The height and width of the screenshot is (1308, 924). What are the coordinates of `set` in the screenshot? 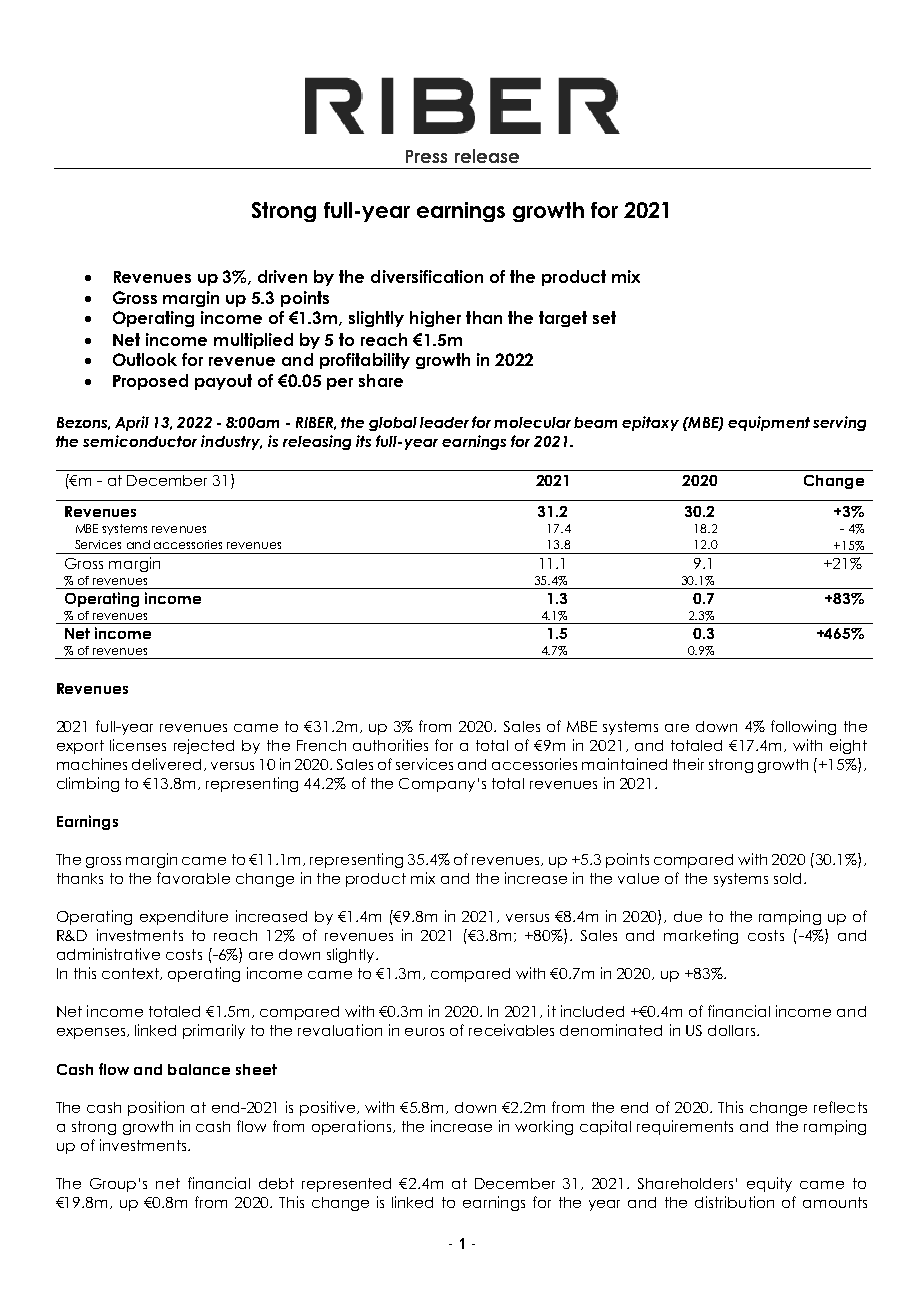 It's located at (604, 317).
